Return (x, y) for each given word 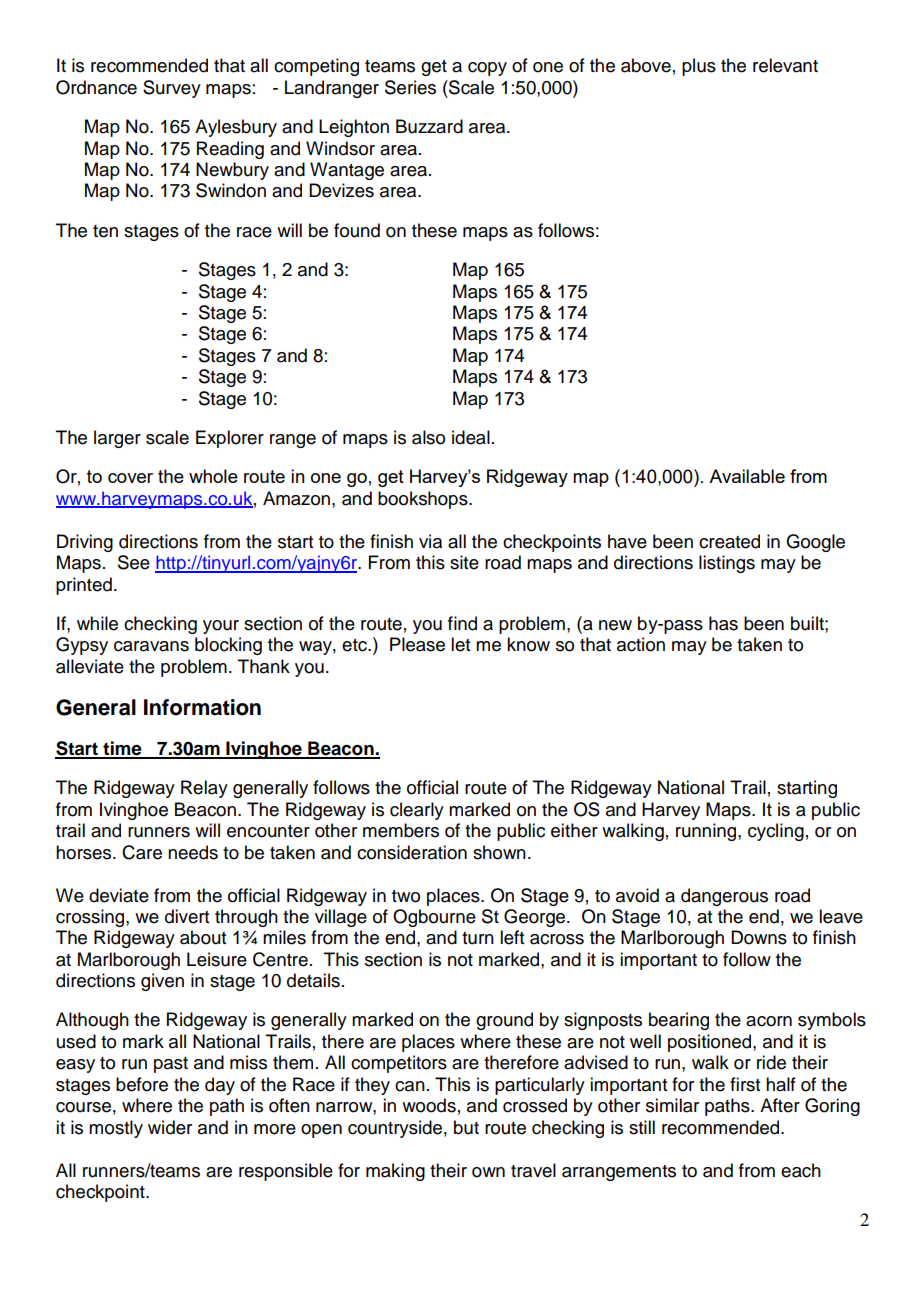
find (462, 623)
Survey (172, 89)
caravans (151, 646)
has (723, 623)
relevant (785, 65)
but (466, 1127)
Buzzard (429, 126)
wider (170, 1127)
